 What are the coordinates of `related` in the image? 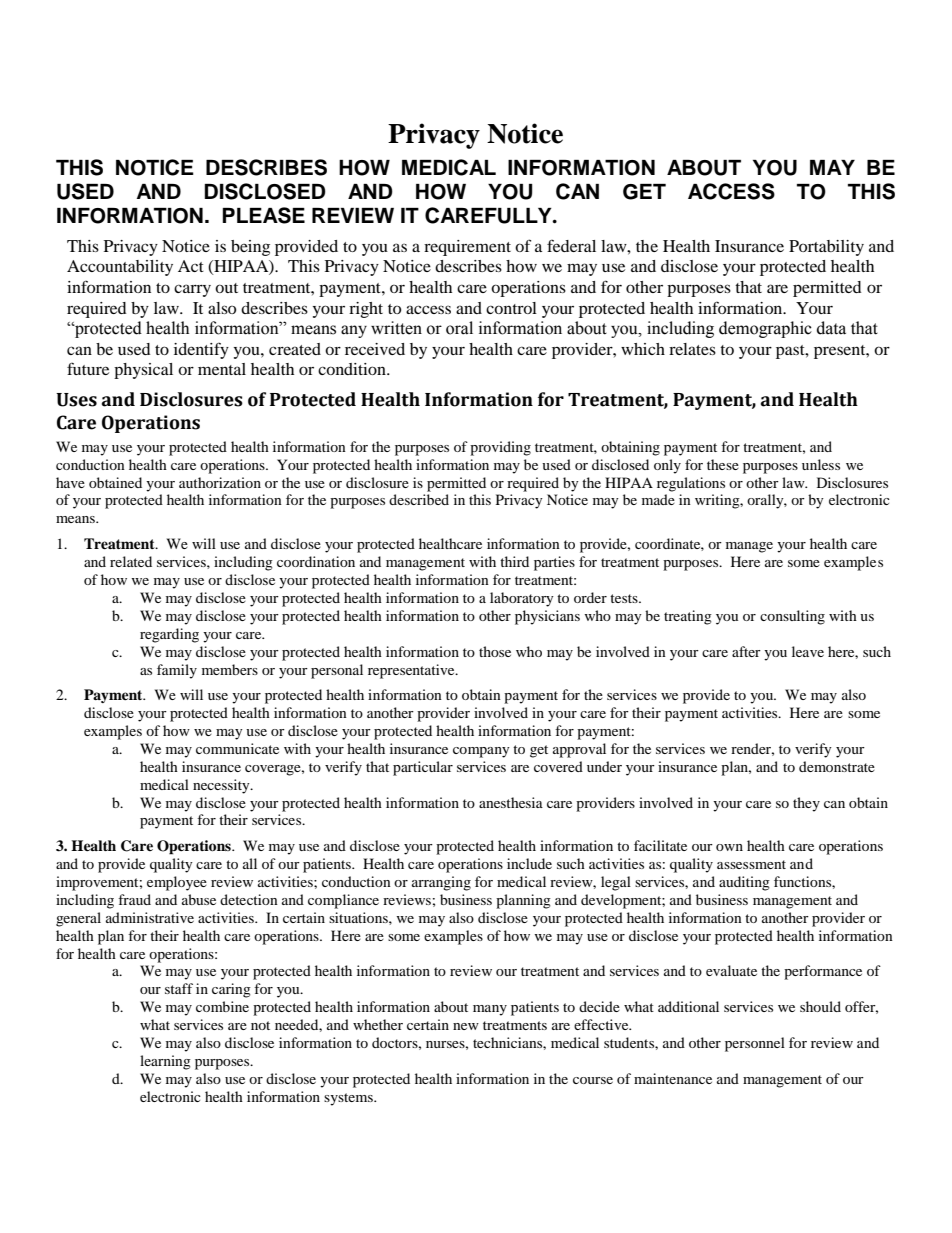 It's located at (131, 561).
